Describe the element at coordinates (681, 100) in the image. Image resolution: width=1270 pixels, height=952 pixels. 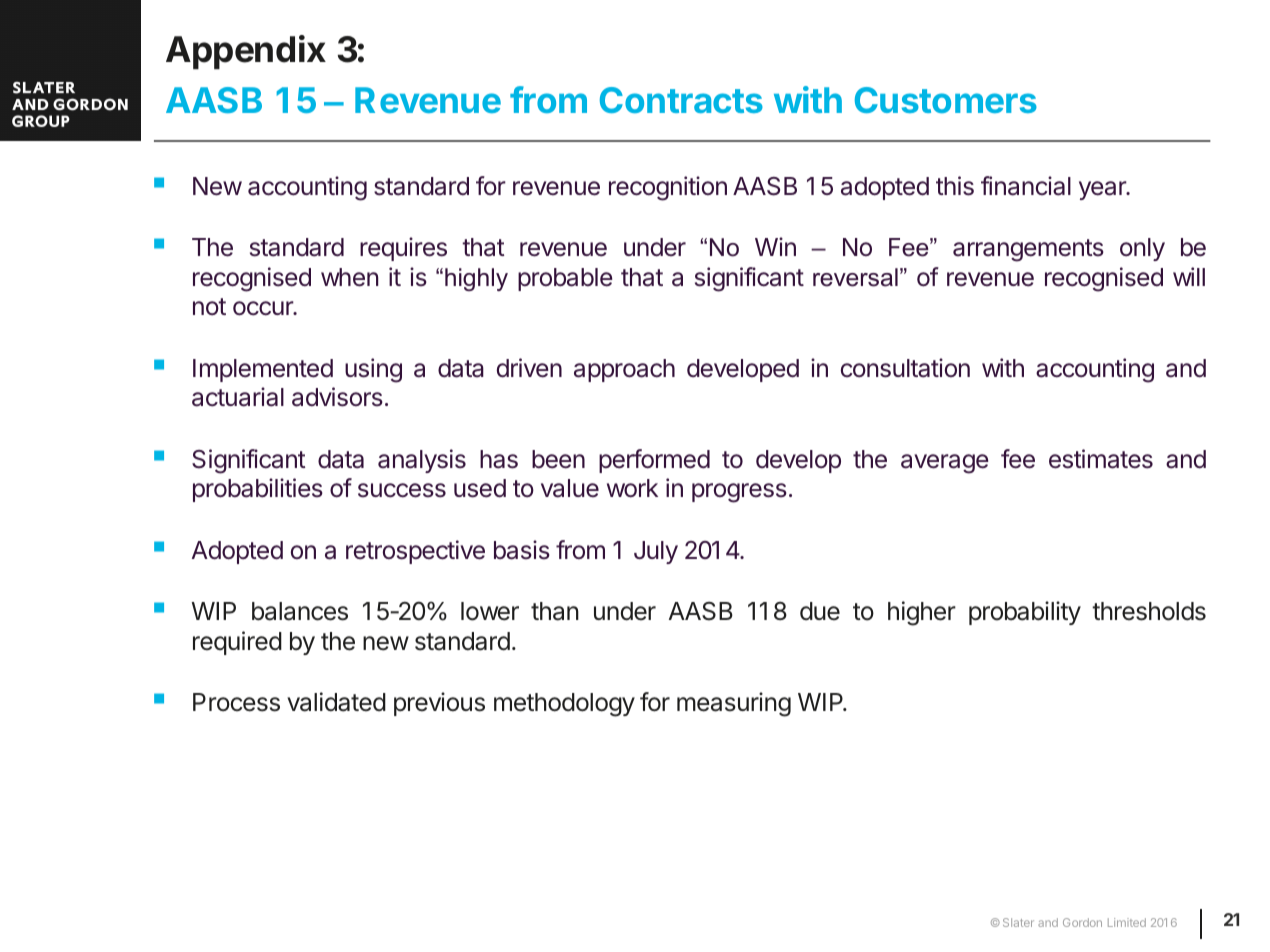
I see `Contracts` at that location.
